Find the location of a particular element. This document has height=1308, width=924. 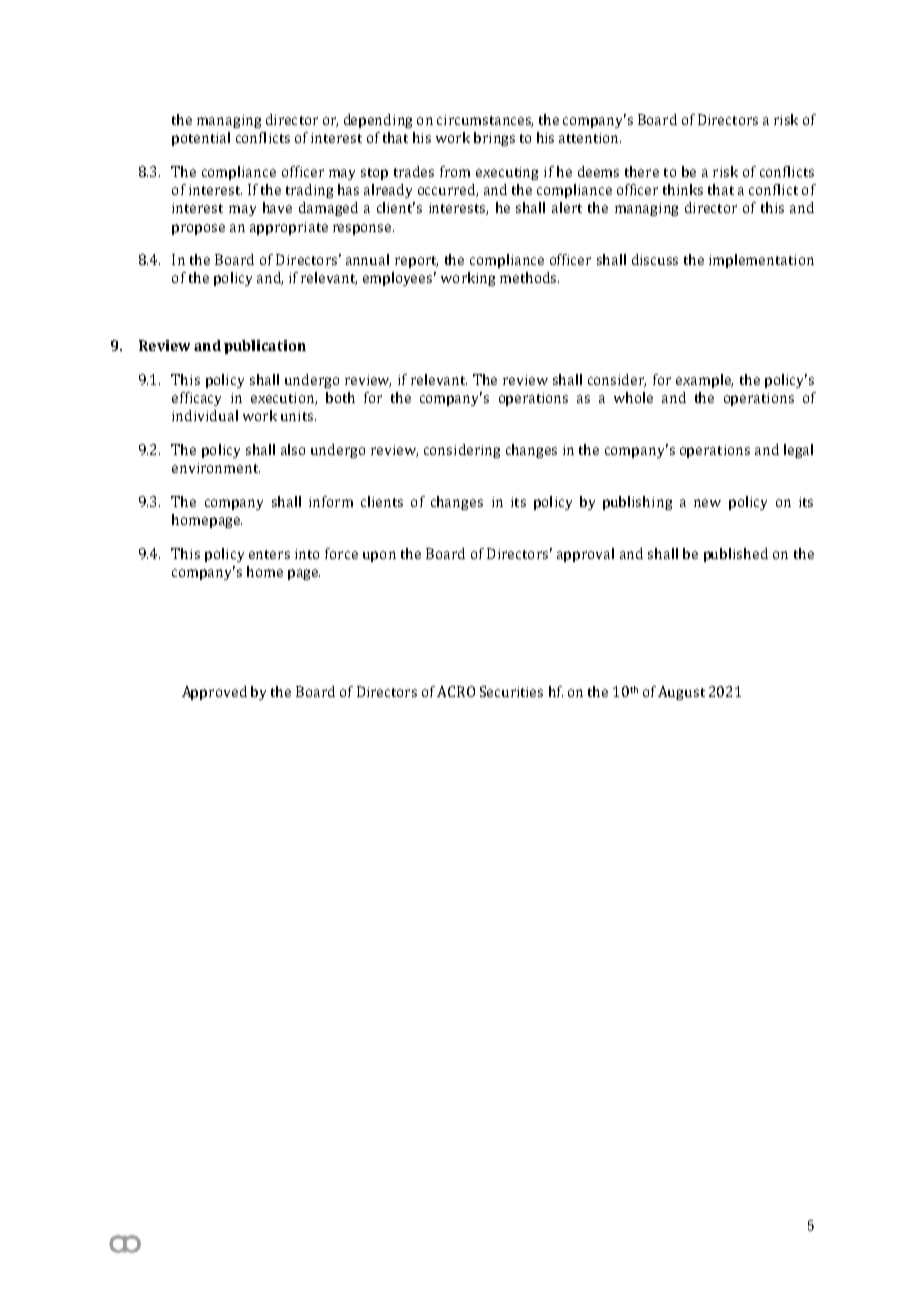

there is located at coordinates (642, 171).
